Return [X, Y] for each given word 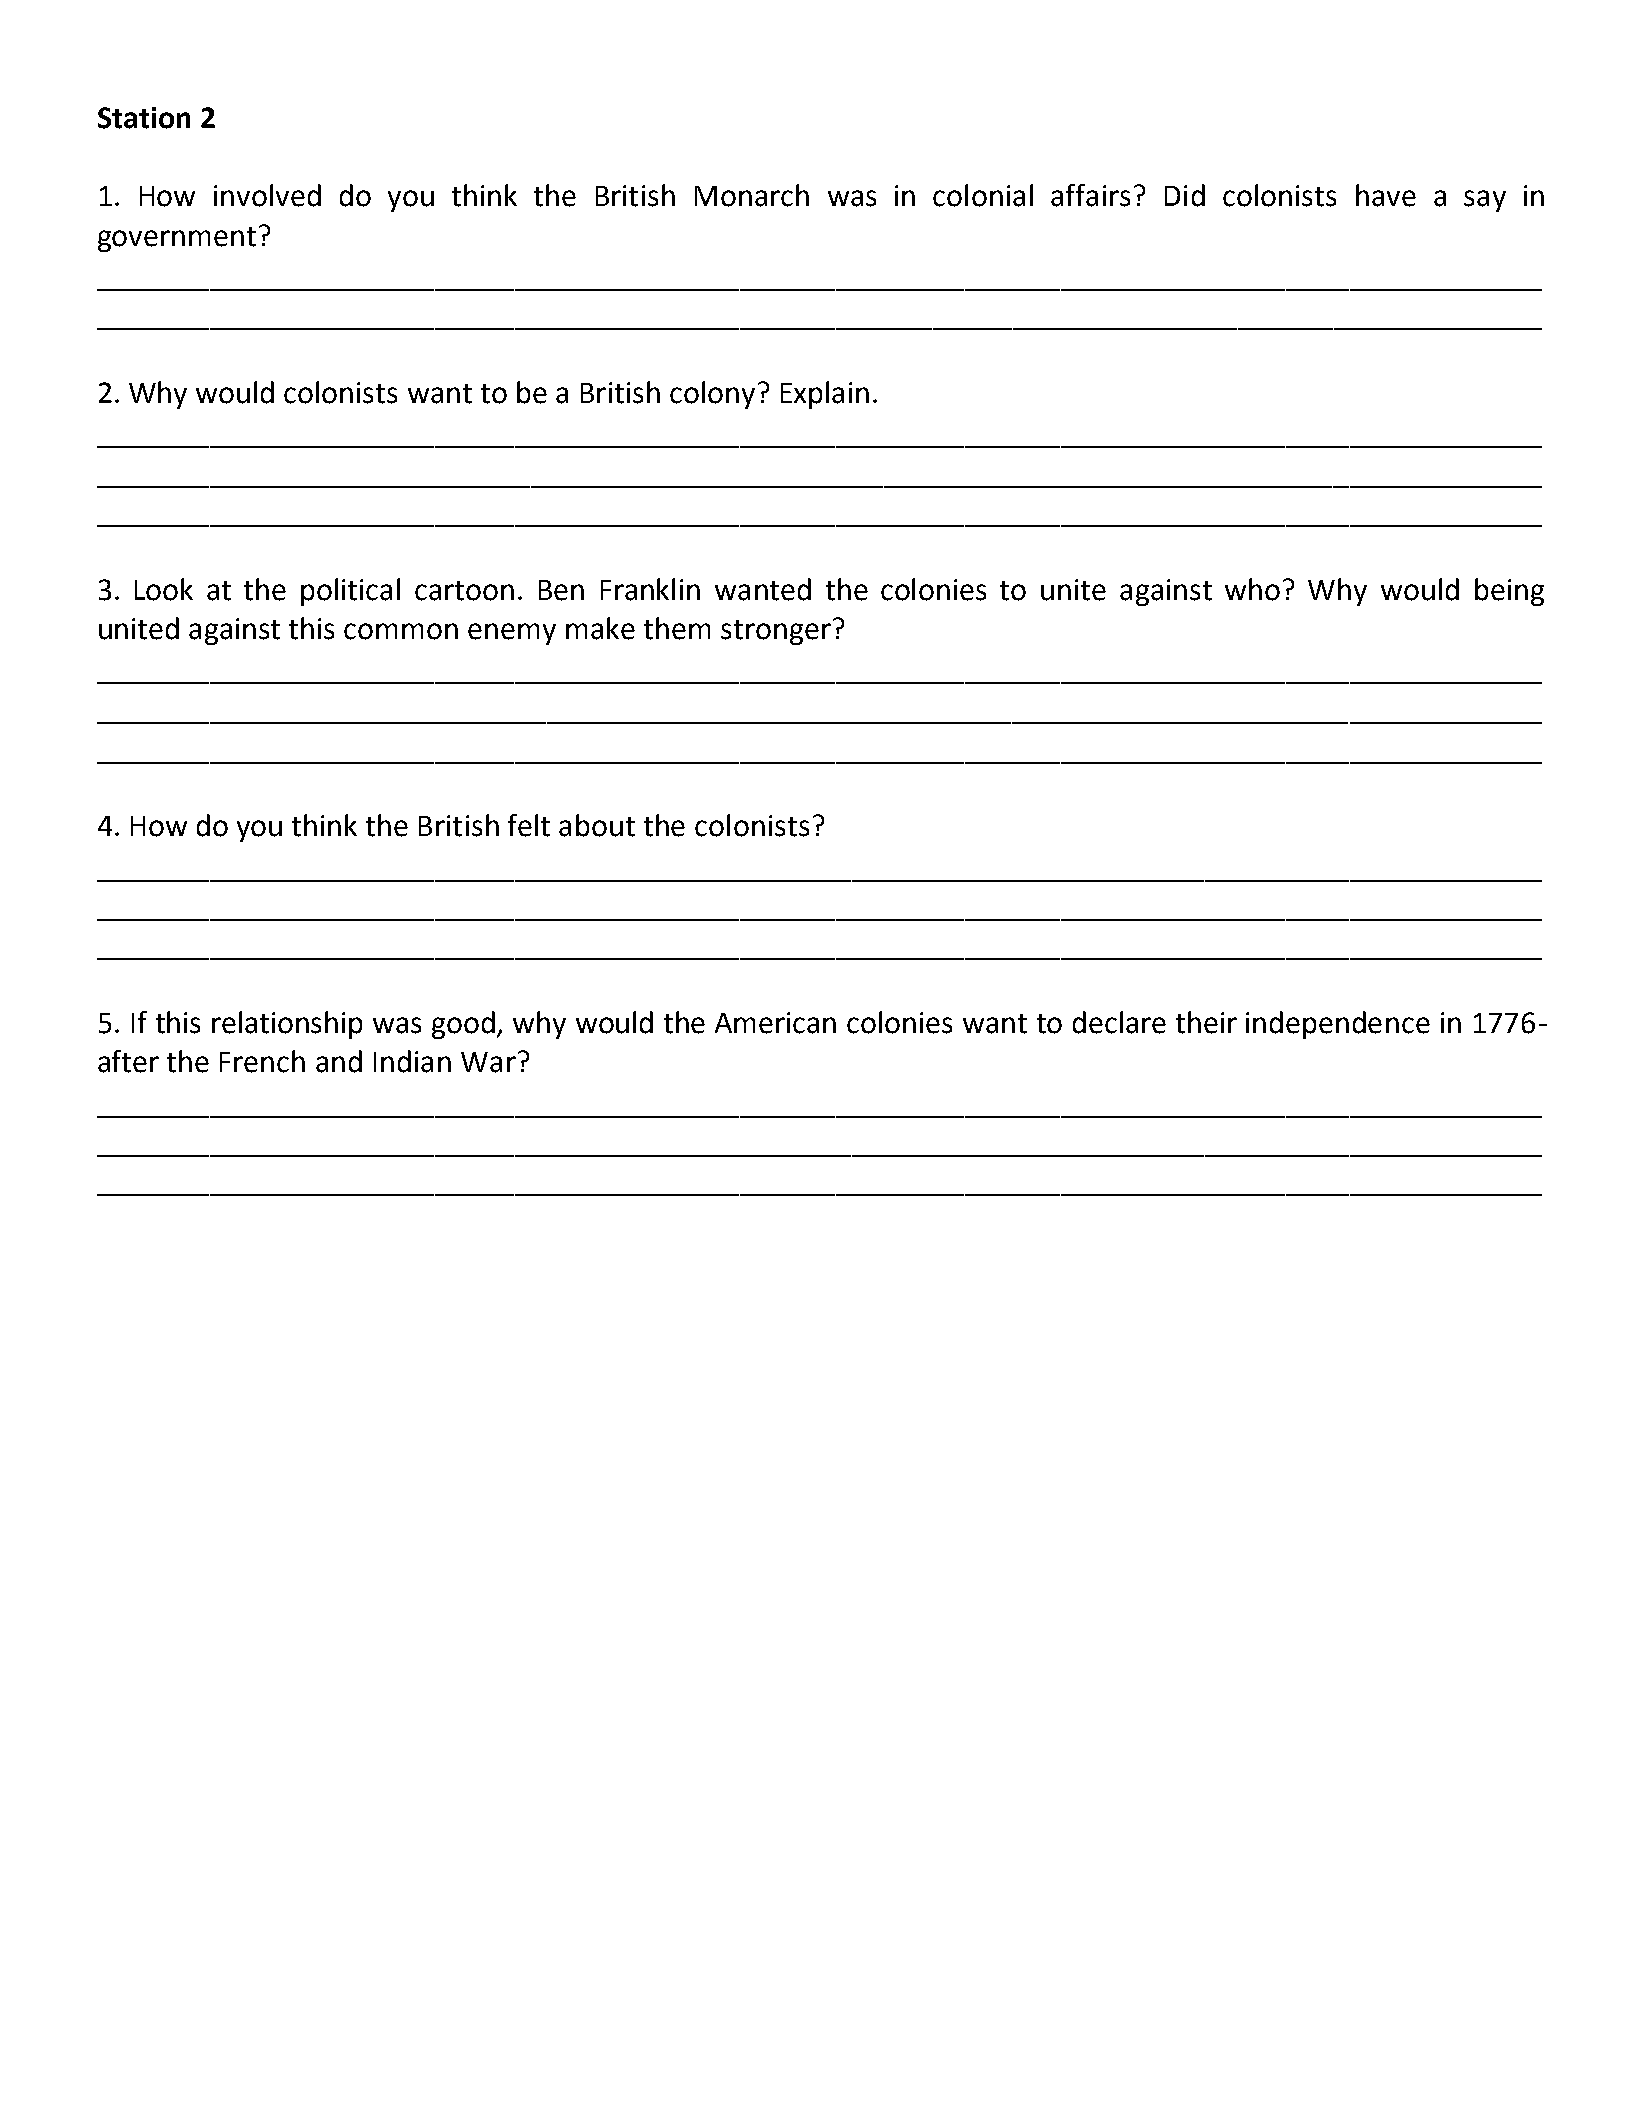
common [401, 631]
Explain [825, 395]
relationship [287, 1025]
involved [267, 195]
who [1252, 589]
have [1386, 195]
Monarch [752, 195]
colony [712, 395]
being [1509, 592]
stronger [776, 632]
